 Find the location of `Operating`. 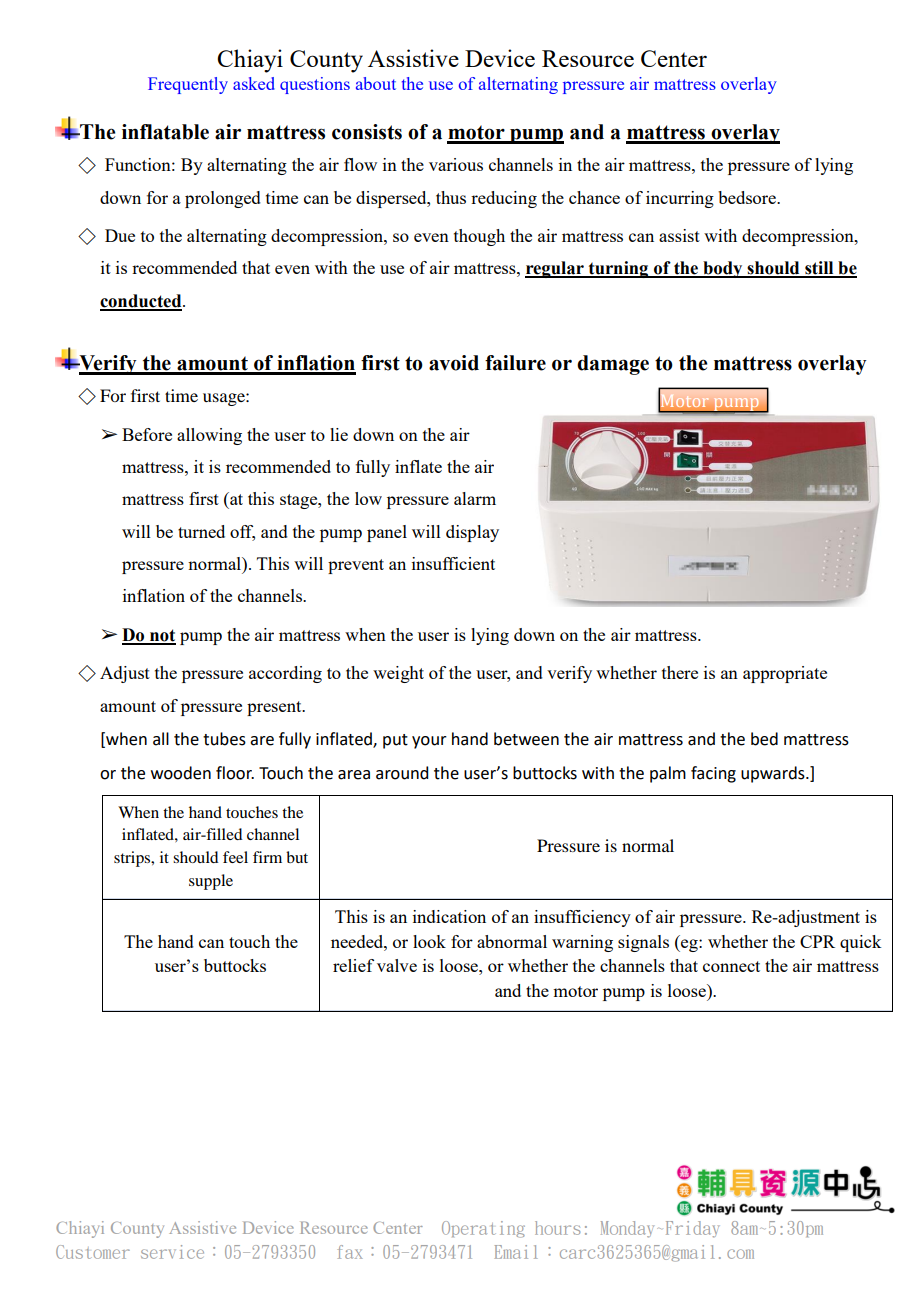

Operating is located at coordinates (483, 1229).
